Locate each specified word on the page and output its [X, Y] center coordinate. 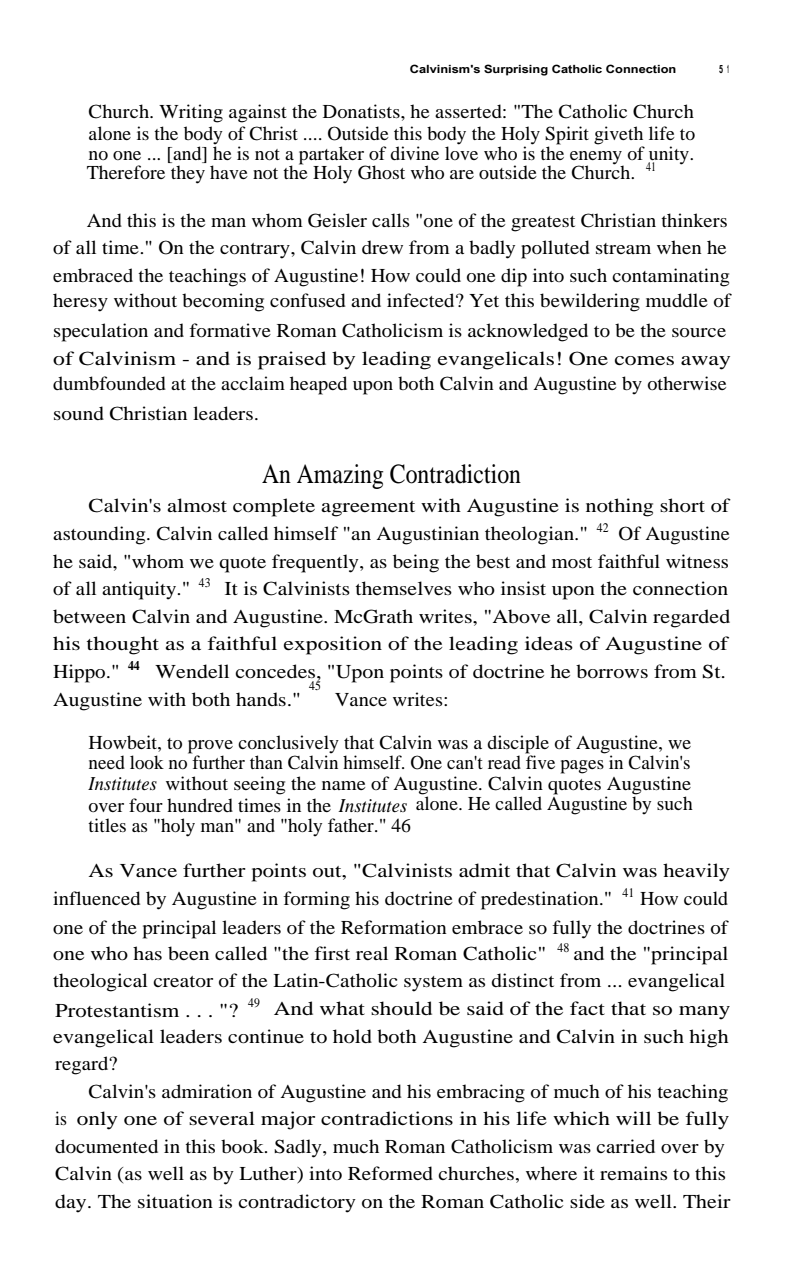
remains [633, 1173]
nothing [619, 507]
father [352, 825]
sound [79, 413]
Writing [191, 113]
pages [582, 767]
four [146, 805]
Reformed [390, 1173]
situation [175, 1201]
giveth [619, 136]
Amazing [340, 476]
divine [414, 153]
